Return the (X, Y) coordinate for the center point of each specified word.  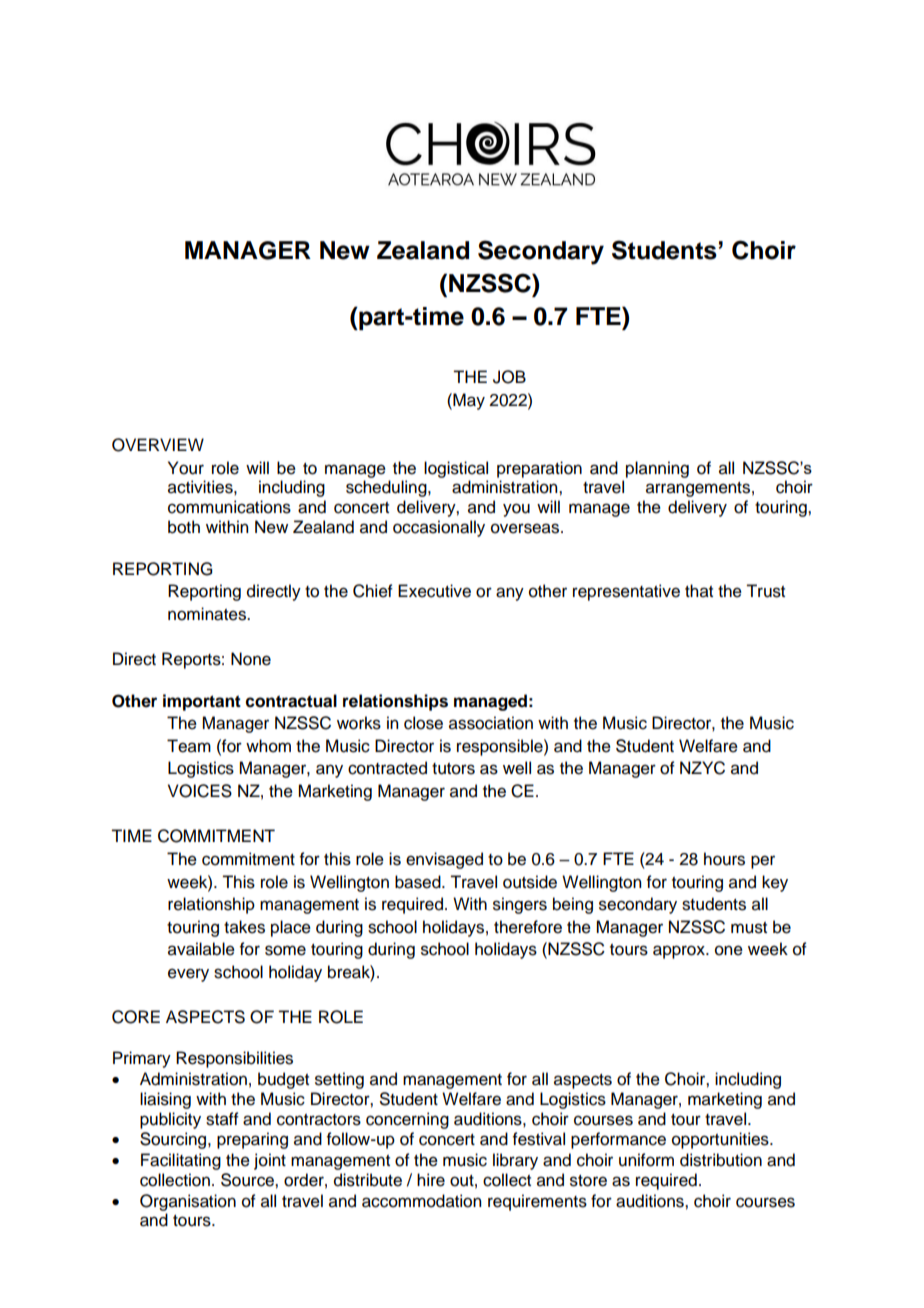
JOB (509, 377)
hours (724, 859)
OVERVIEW (158, 445)
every (188, 975)
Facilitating (181, 1161)
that (699, 591)
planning (657, 469)
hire (431, 1180)
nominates (208, 614)
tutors (453, 769)
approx (680, 952)
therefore (528, 927)
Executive (434, 591)
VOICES (200, 791)
